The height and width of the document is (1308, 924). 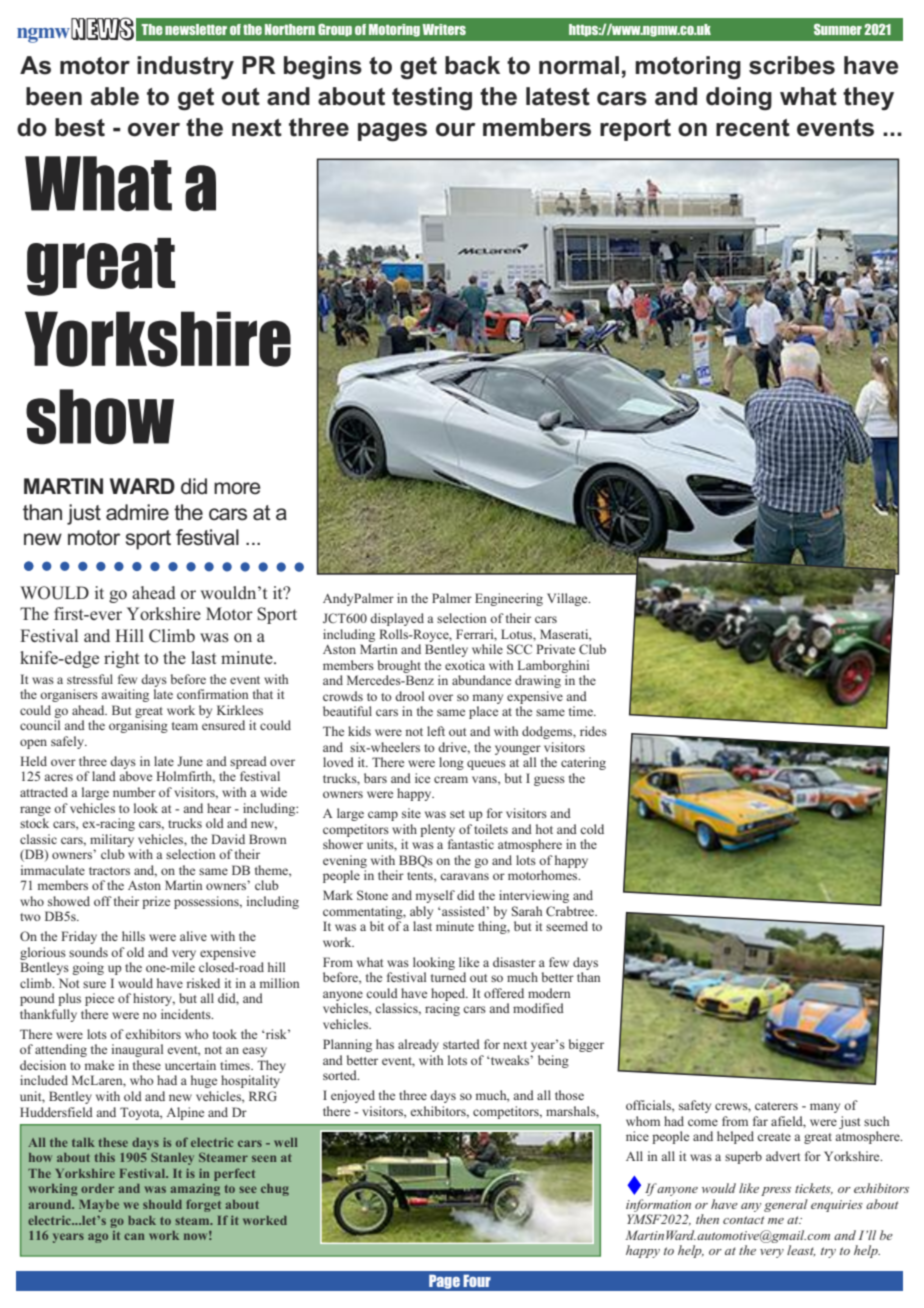 What do you see at coordinates (121, 659) in the document?
I see `right` at bounding box center [121, 659].
